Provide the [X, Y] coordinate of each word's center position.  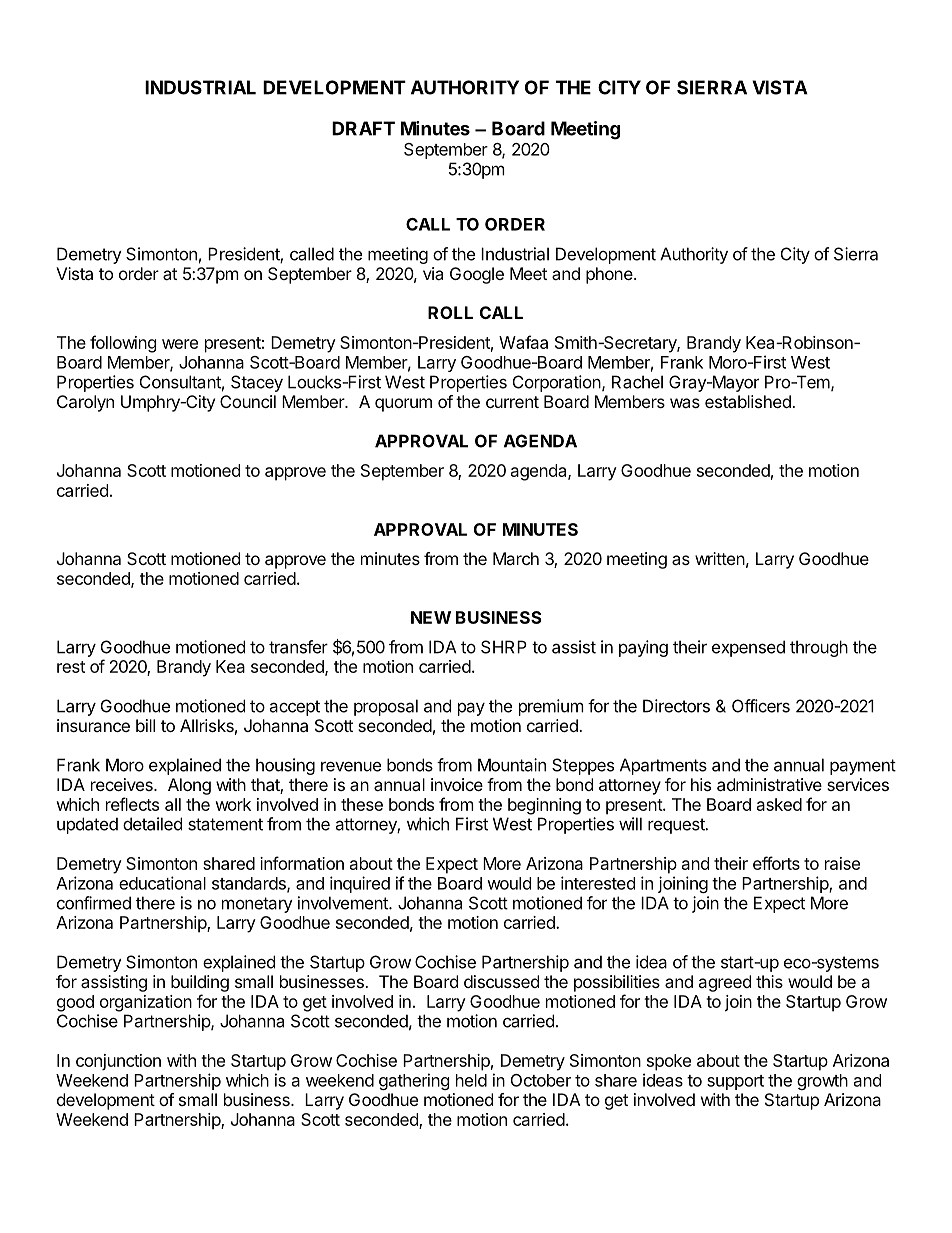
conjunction [118, 1062]
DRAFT [363, 128]
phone [609, 275]
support [735, 1082]
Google [477, 275]
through [819, 648]
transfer [298, 647]
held [471, 1080]
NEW [431, 617]
